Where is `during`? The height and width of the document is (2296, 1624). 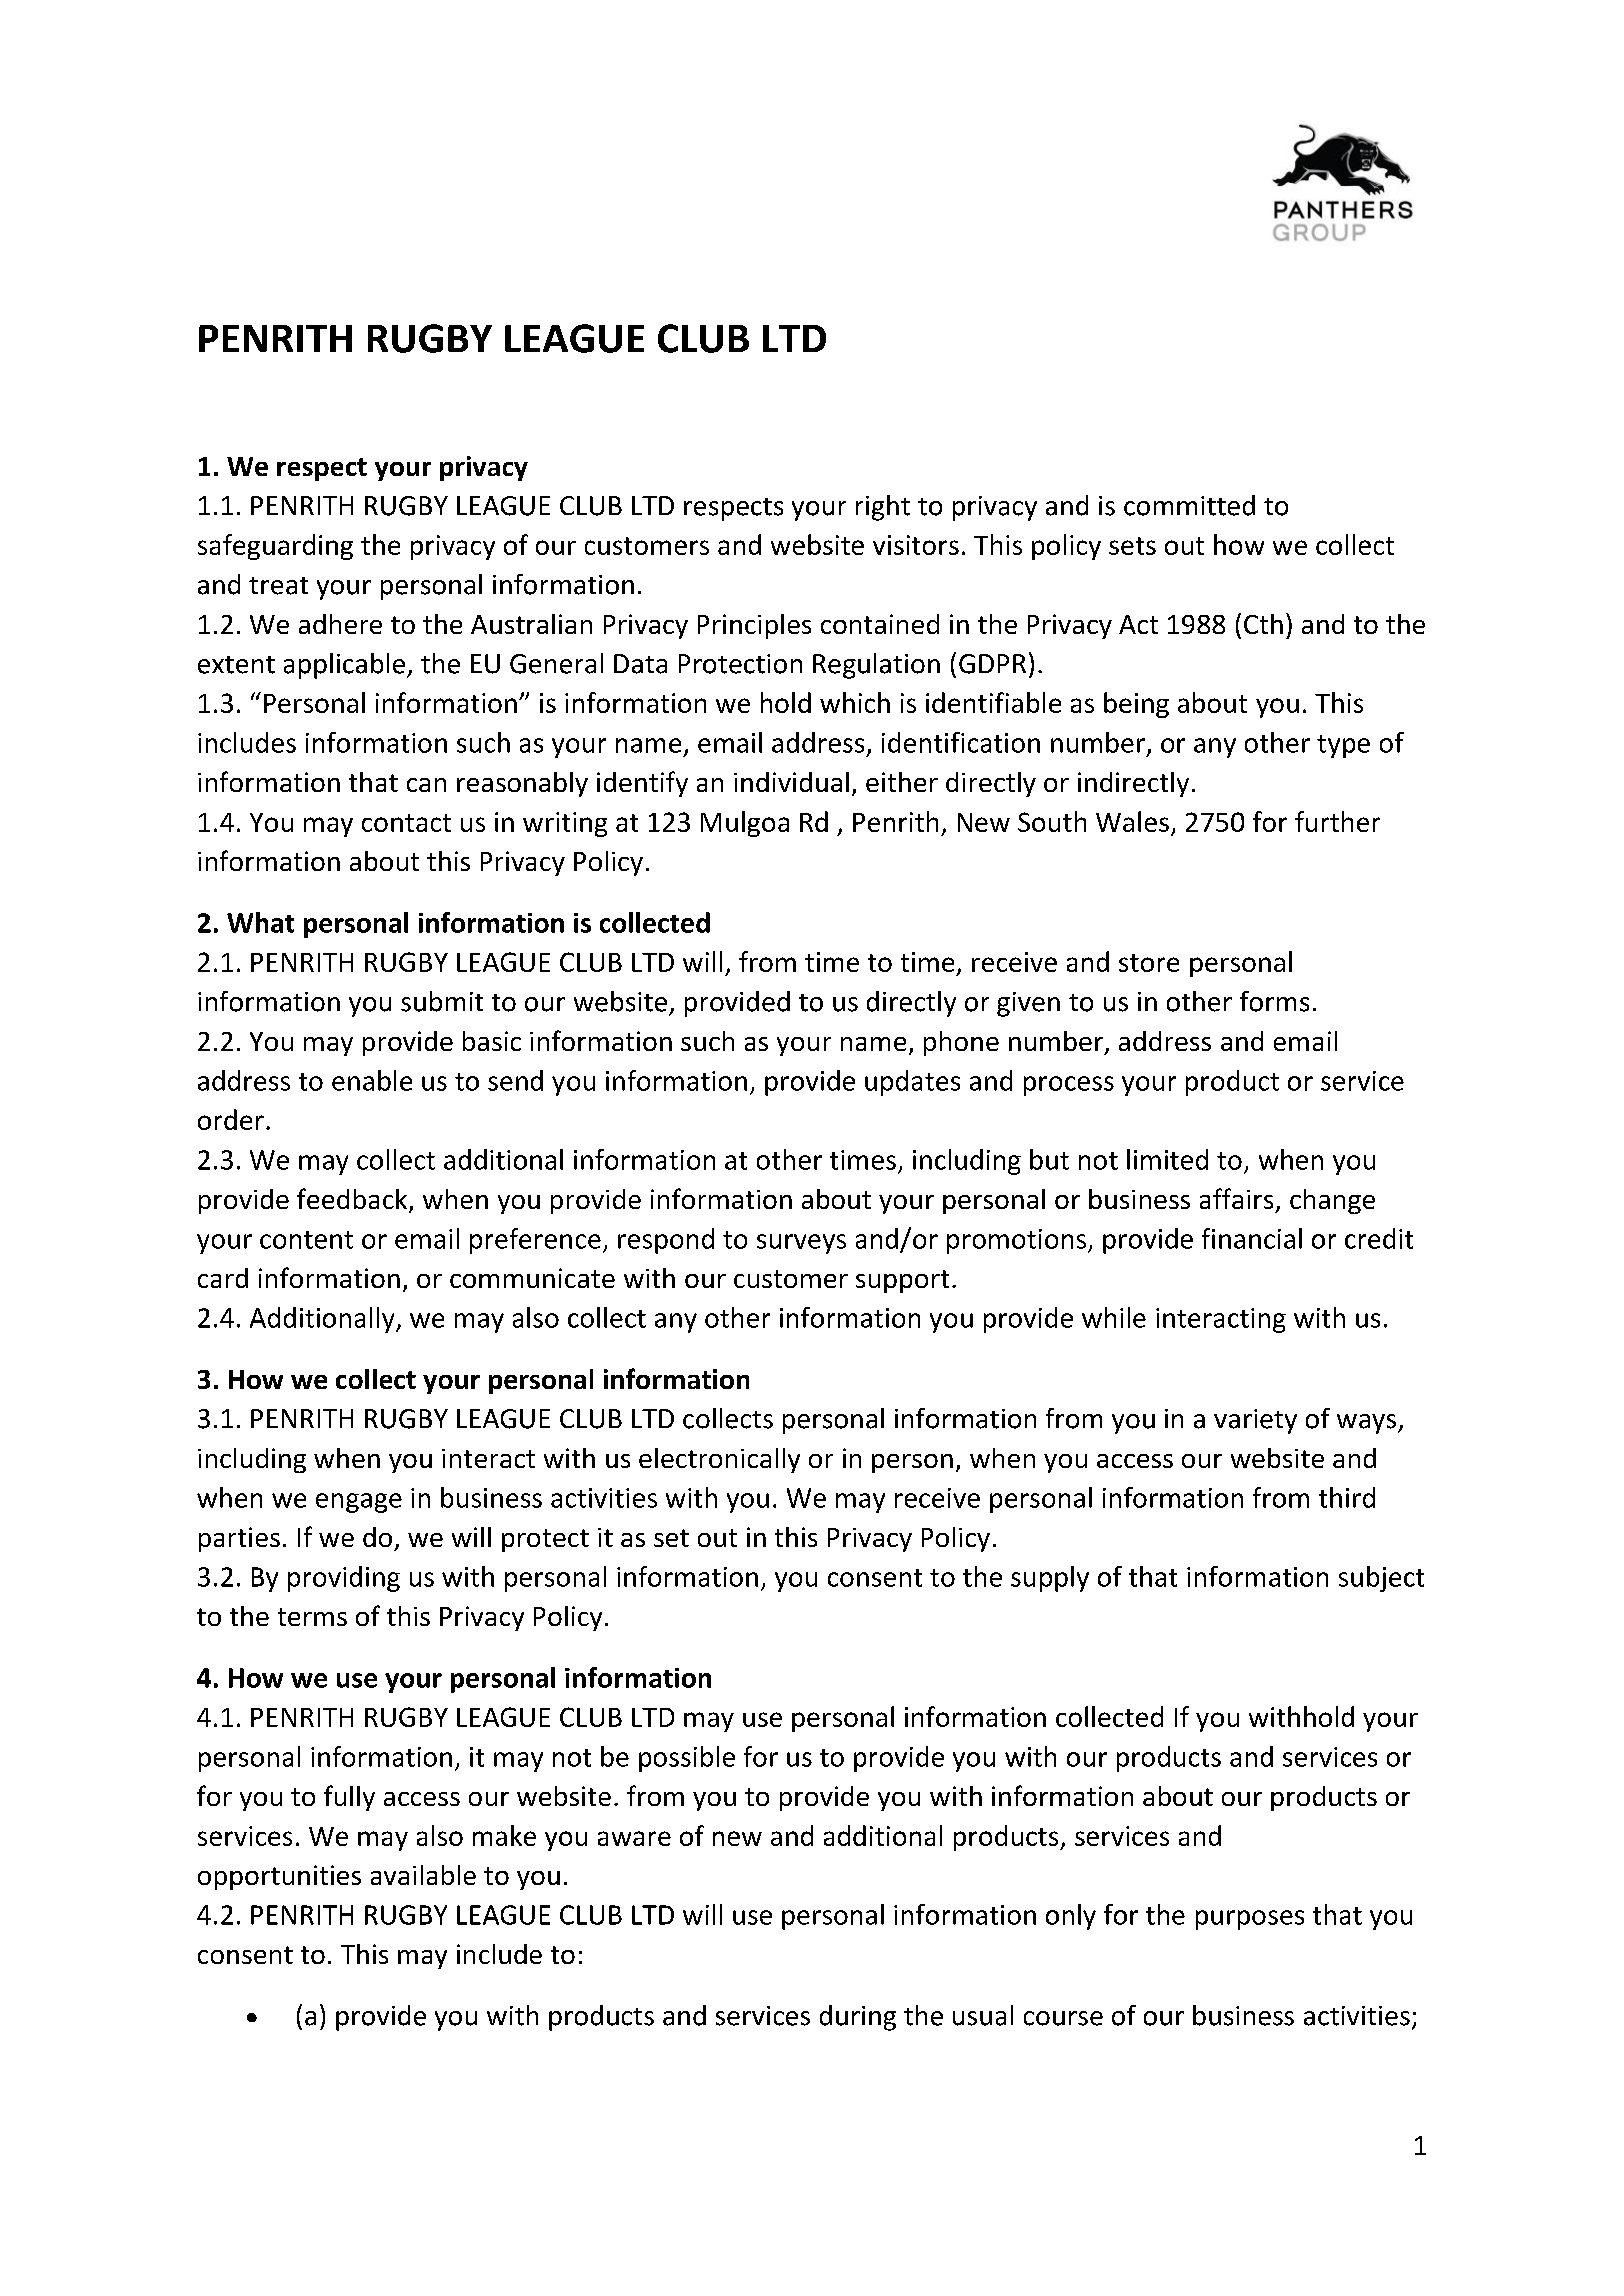 during is located at coordinates (858, 2018).
